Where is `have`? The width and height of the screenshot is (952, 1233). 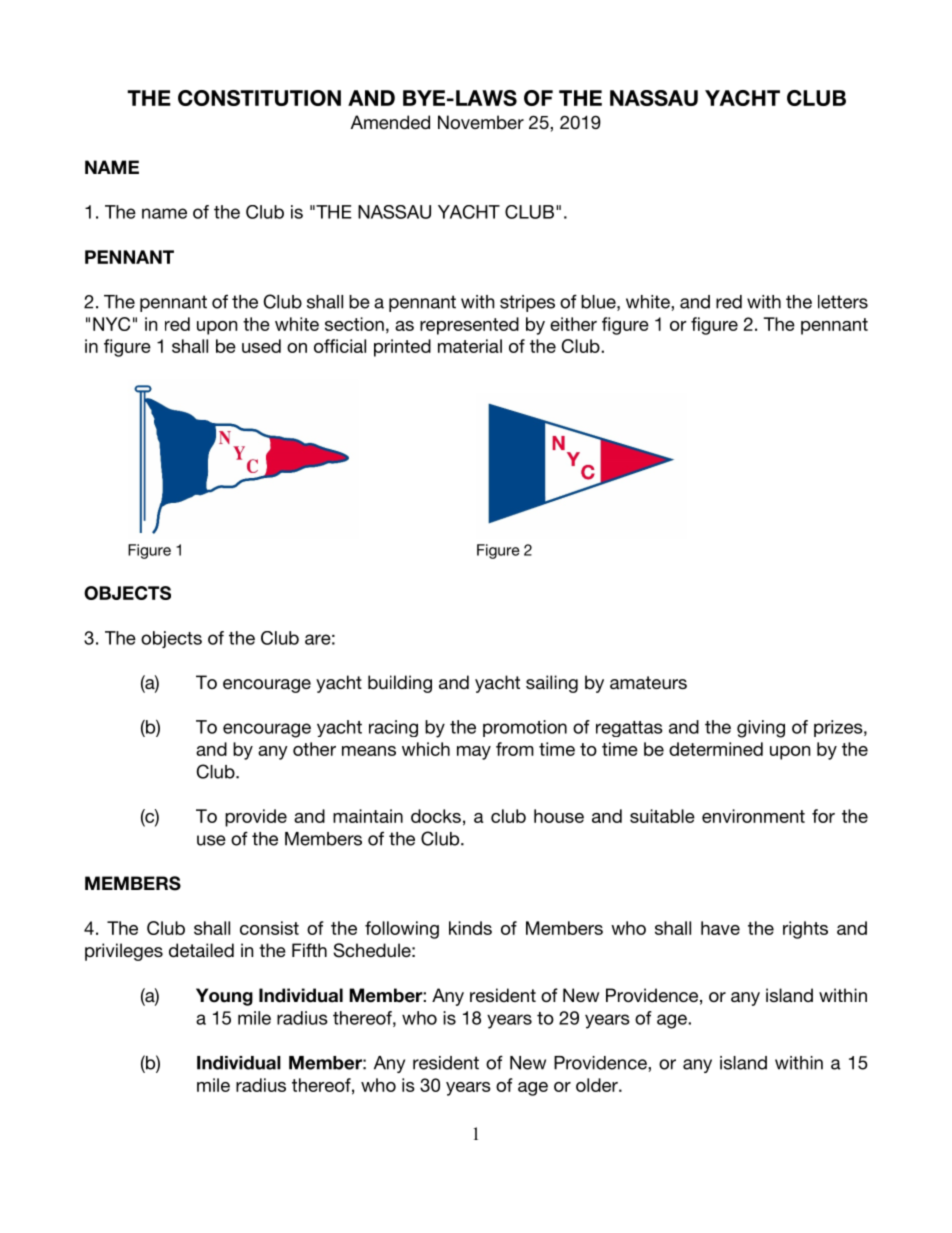
have is located at coordinates (720, 928).
